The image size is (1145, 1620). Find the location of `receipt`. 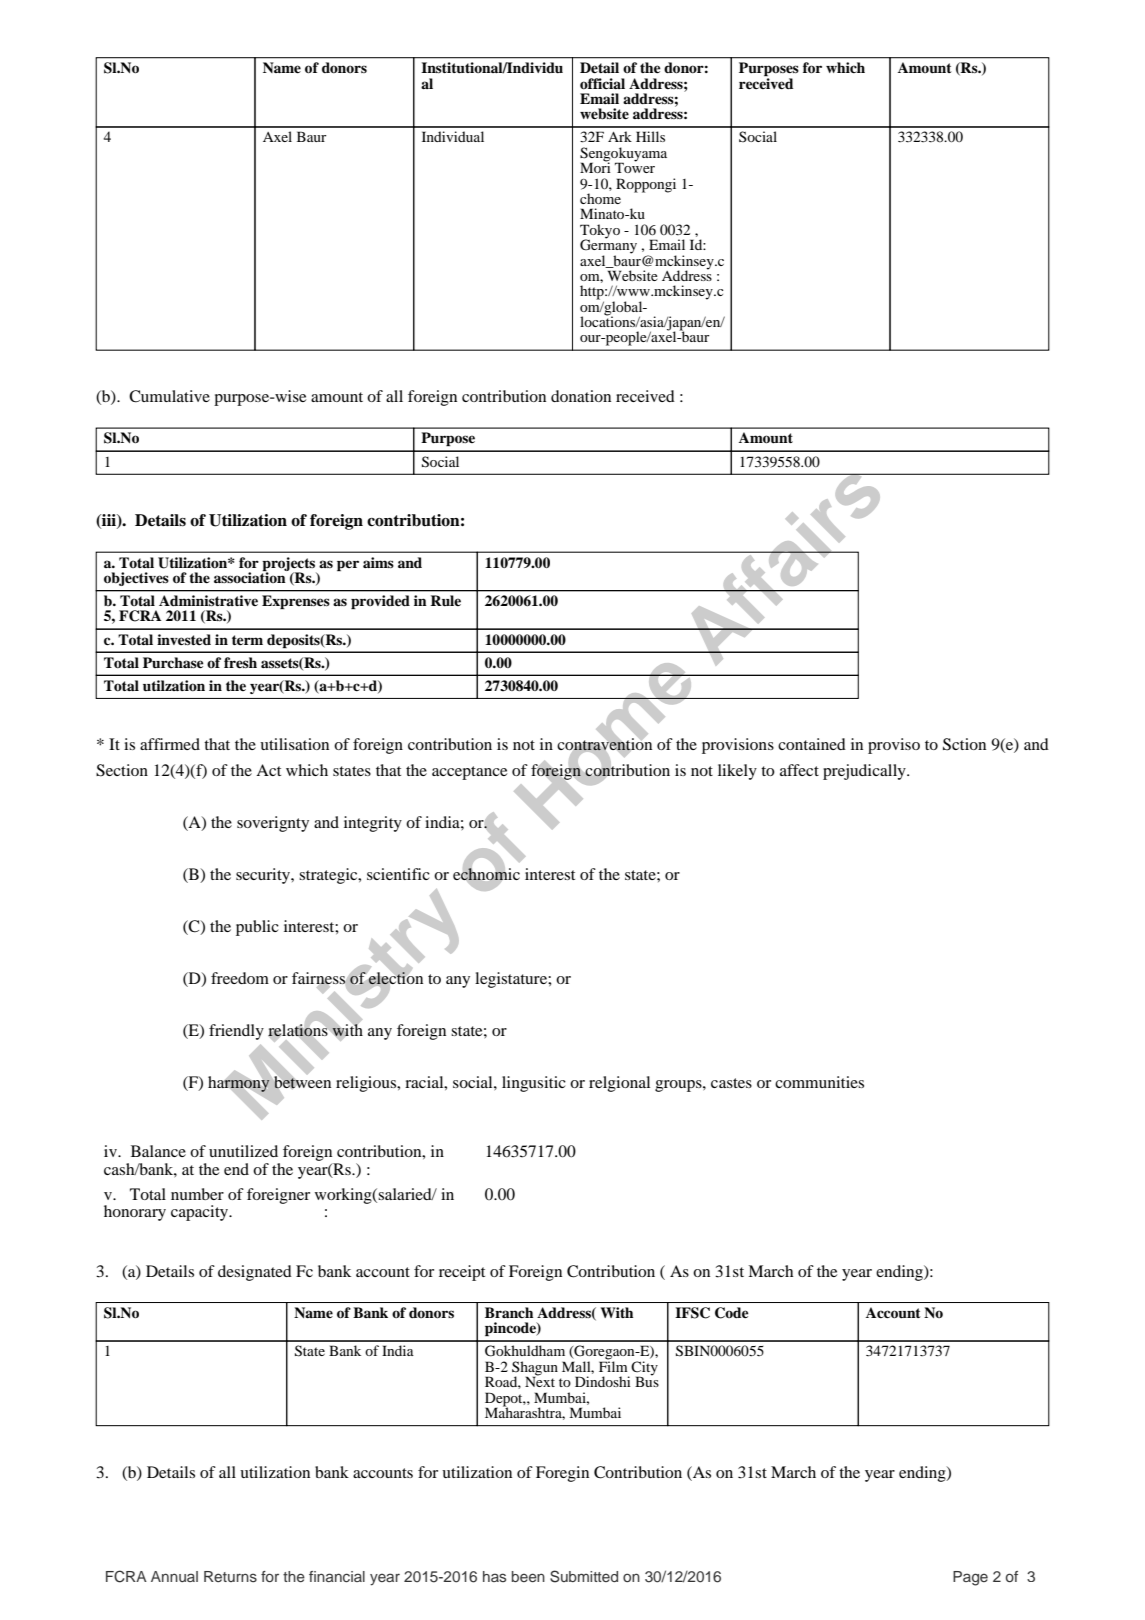

receipt is located at coordinates (462, 1273).
